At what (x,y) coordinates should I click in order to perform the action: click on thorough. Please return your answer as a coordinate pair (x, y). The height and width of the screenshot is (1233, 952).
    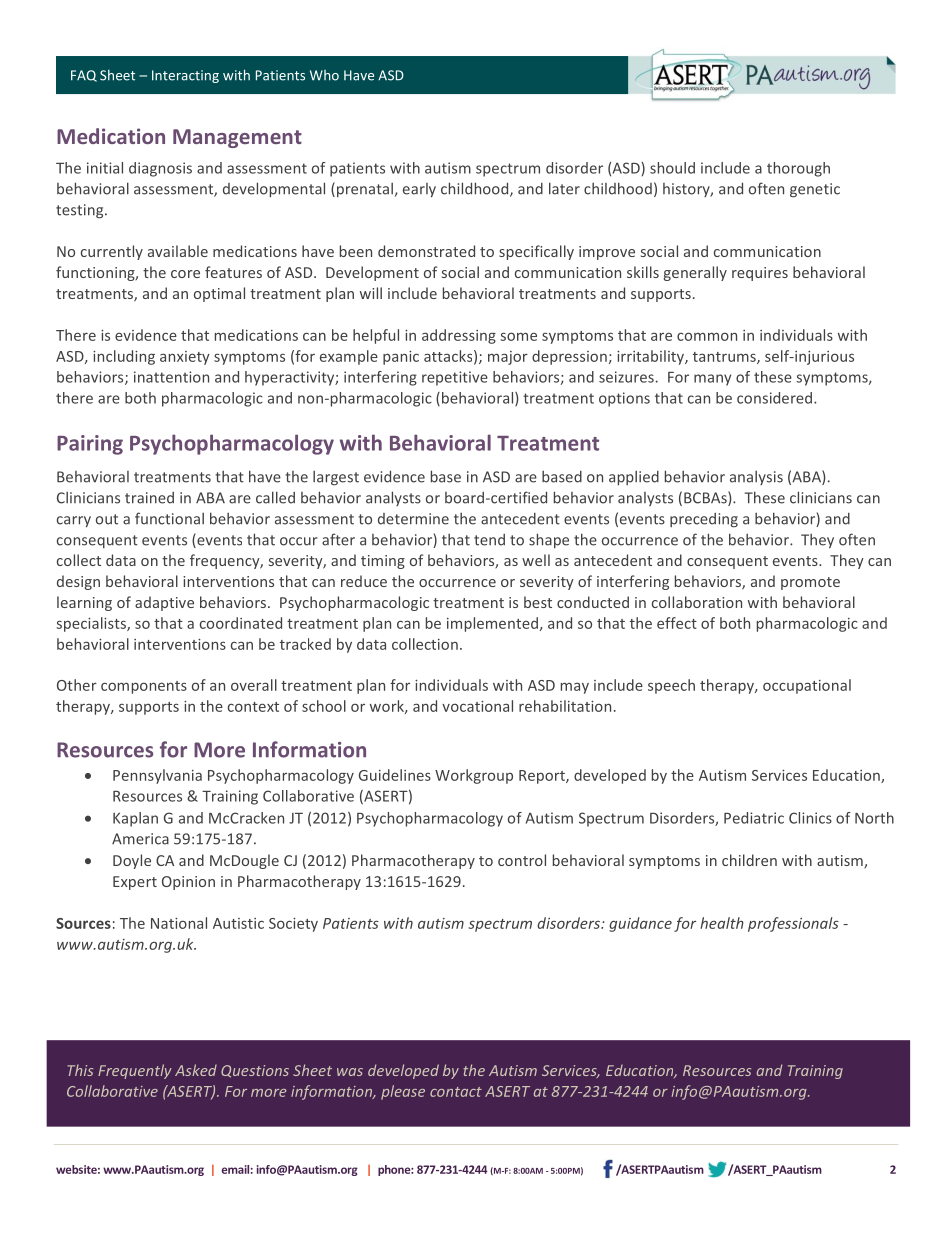
    Looking at the image, I should click on (798, 169).
